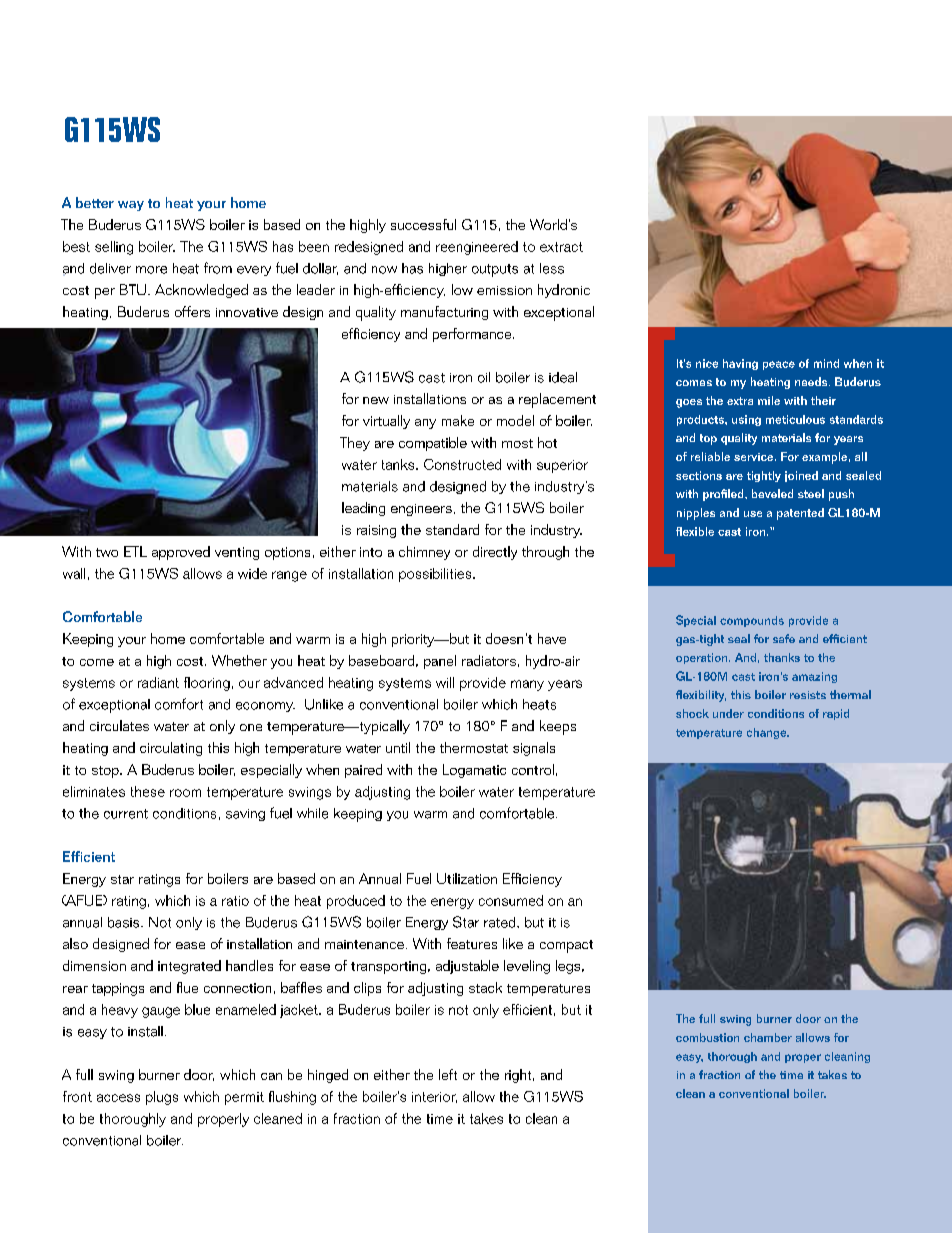 The image size is (952, 1233). What do you see at coordinates (552, 268) in the image?
I see `less` at bounding box center [552, 268].
